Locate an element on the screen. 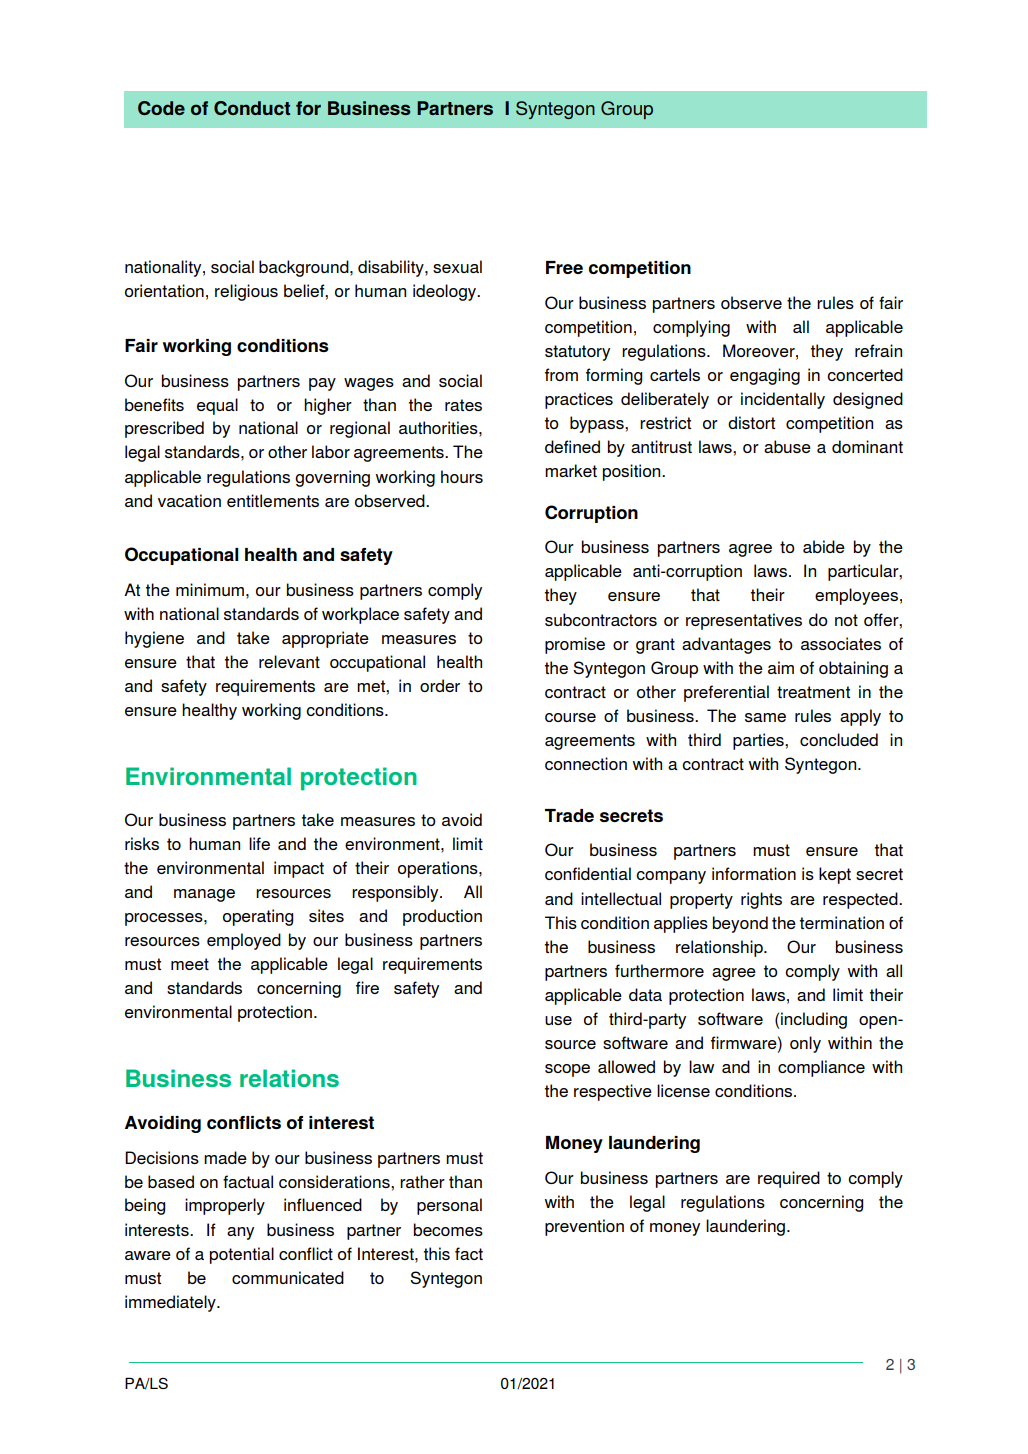 The height and width of the screenshot is (1454, 1028). potential is located at coordinates (242, 1255).
